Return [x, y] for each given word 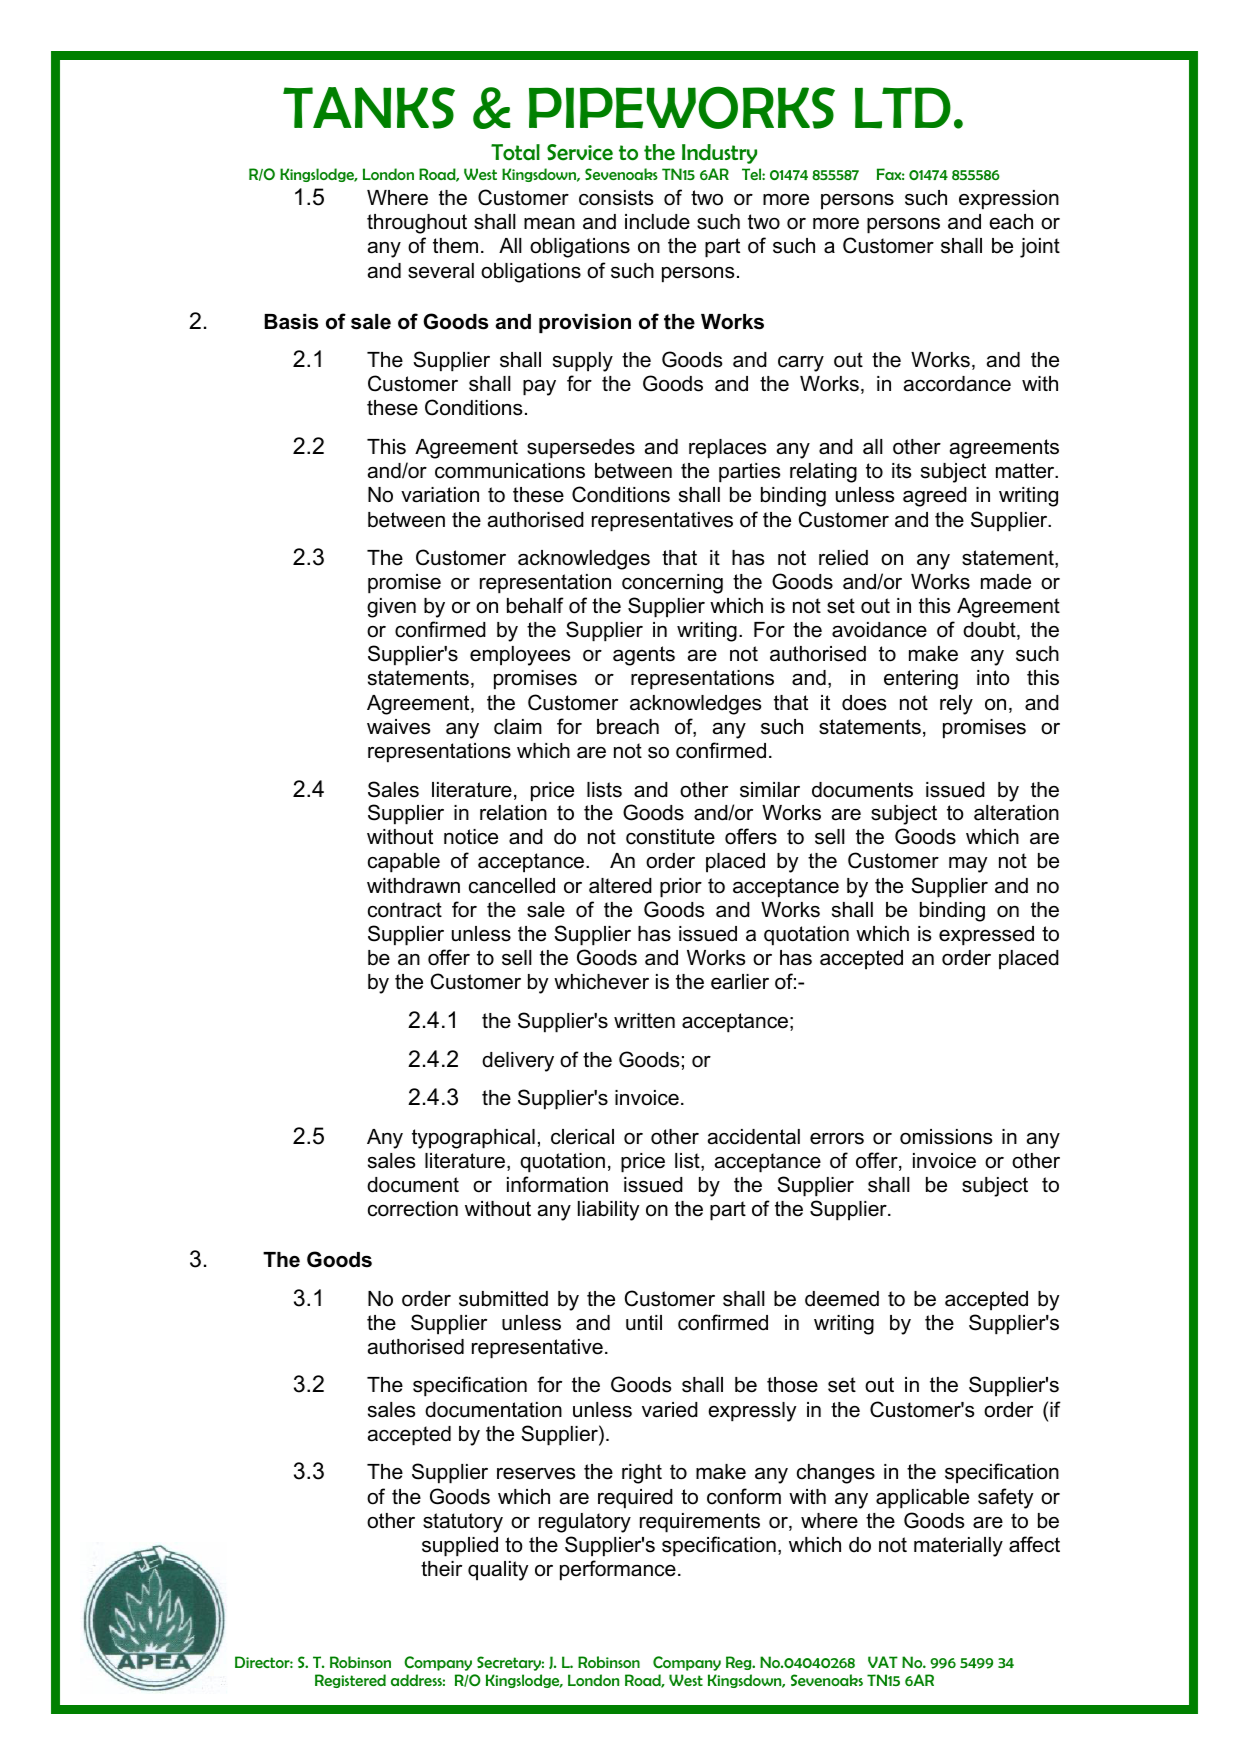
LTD [903, 108]
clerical [582, 1137]
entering [921, 680]
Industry [719, 154]
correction [413, 1209]
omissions [946, 1137]
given [391, 608]
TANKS [369, 108]
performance [618, 1570]
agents [644, 656]
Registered [350, 1681]
